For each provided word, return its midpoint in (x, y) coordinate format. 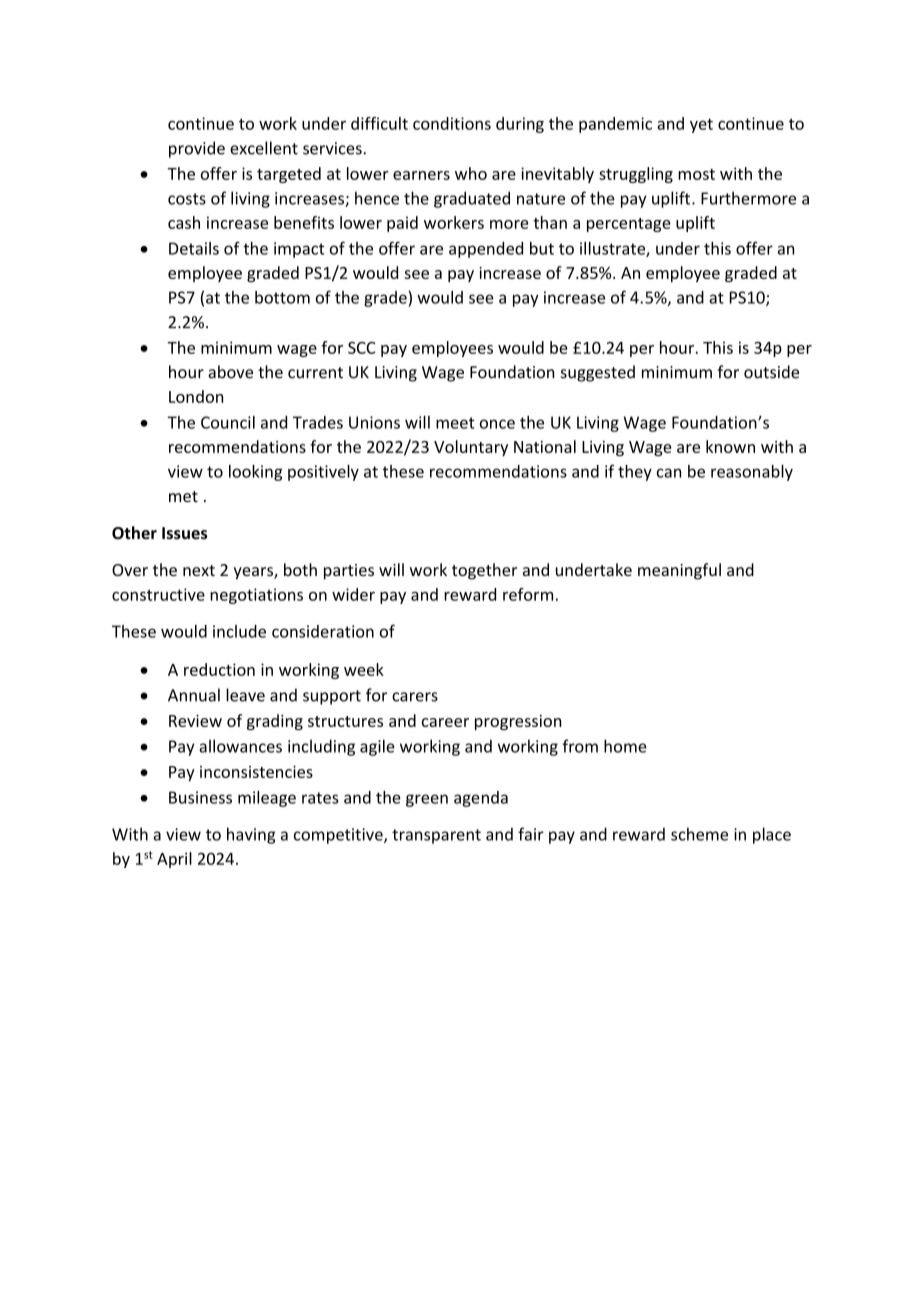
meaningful (679, 571)
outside (771, 372)
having (251, 835)
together (484, 571)
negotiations (256, 596)
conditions (452, 123)
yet (701, 125)
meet (455, 423)
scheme (699, 834)
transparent (436, 836)
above (230, 372)
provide (197, 149)
